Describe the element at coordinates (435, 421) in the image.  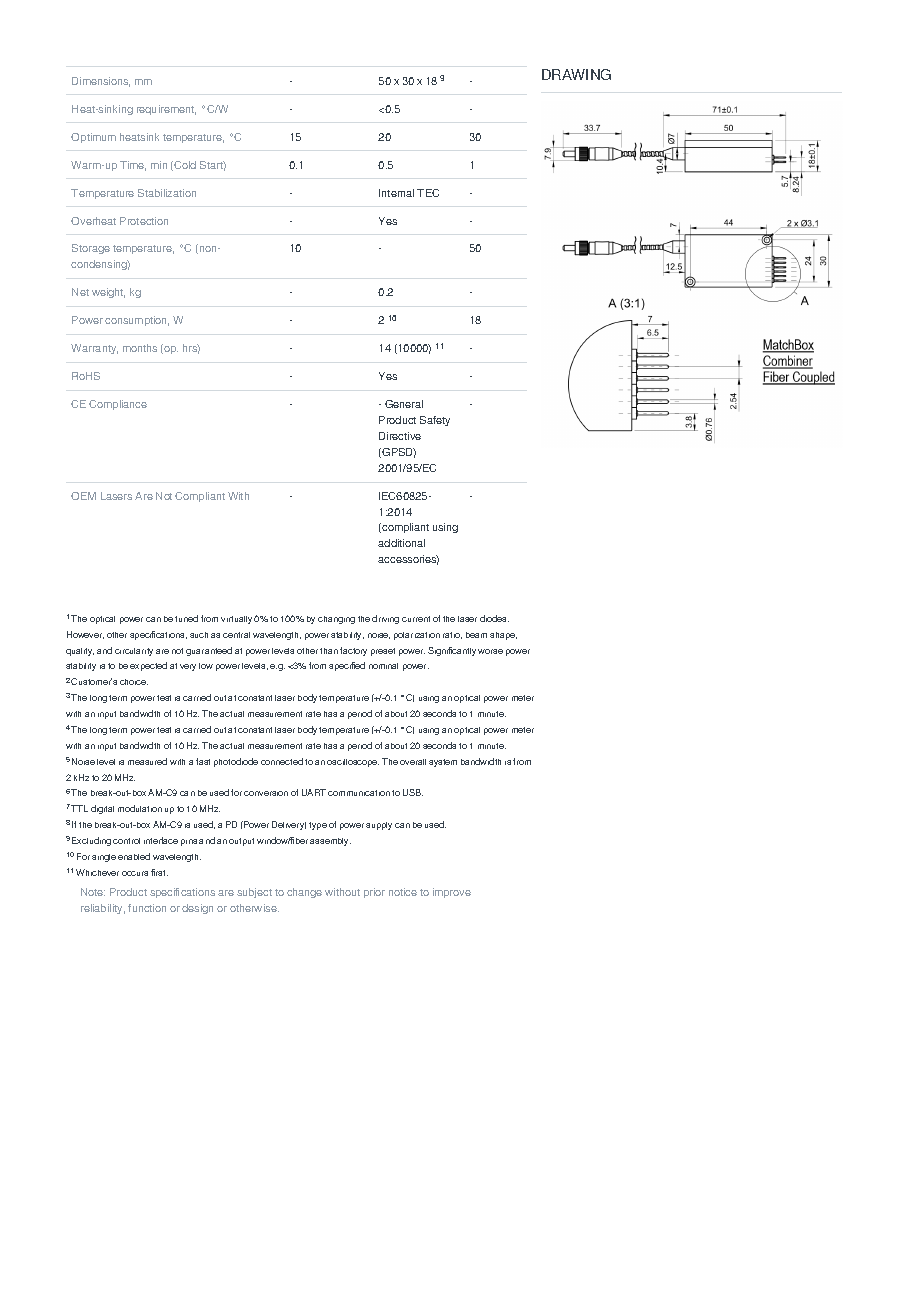
I see `Safety` at that location.
